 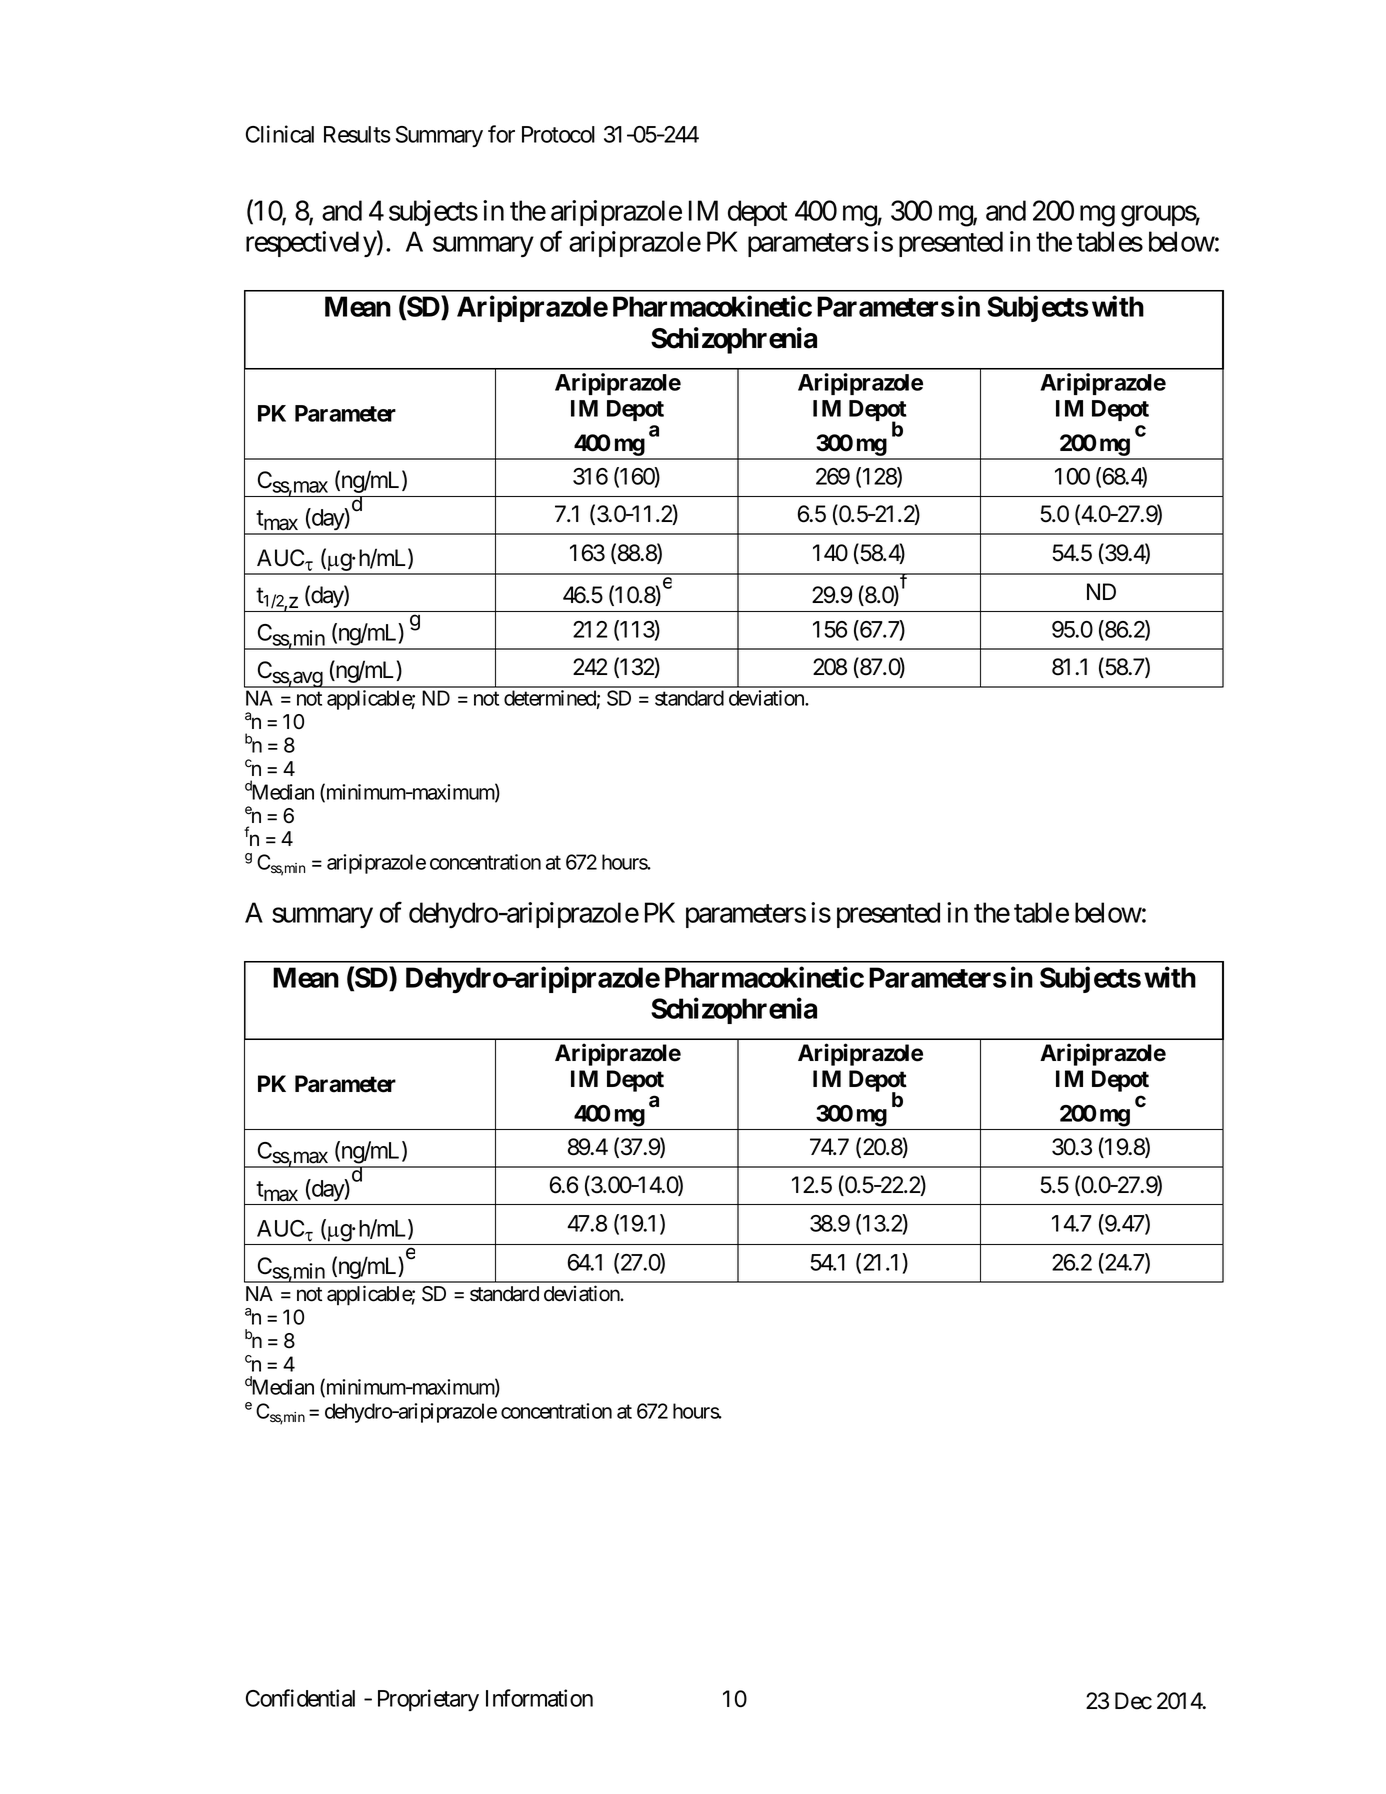 What do you see at coordinates (1133, 1701) in the document?
I see `Dec` at bounding box center [1133, 1701].
